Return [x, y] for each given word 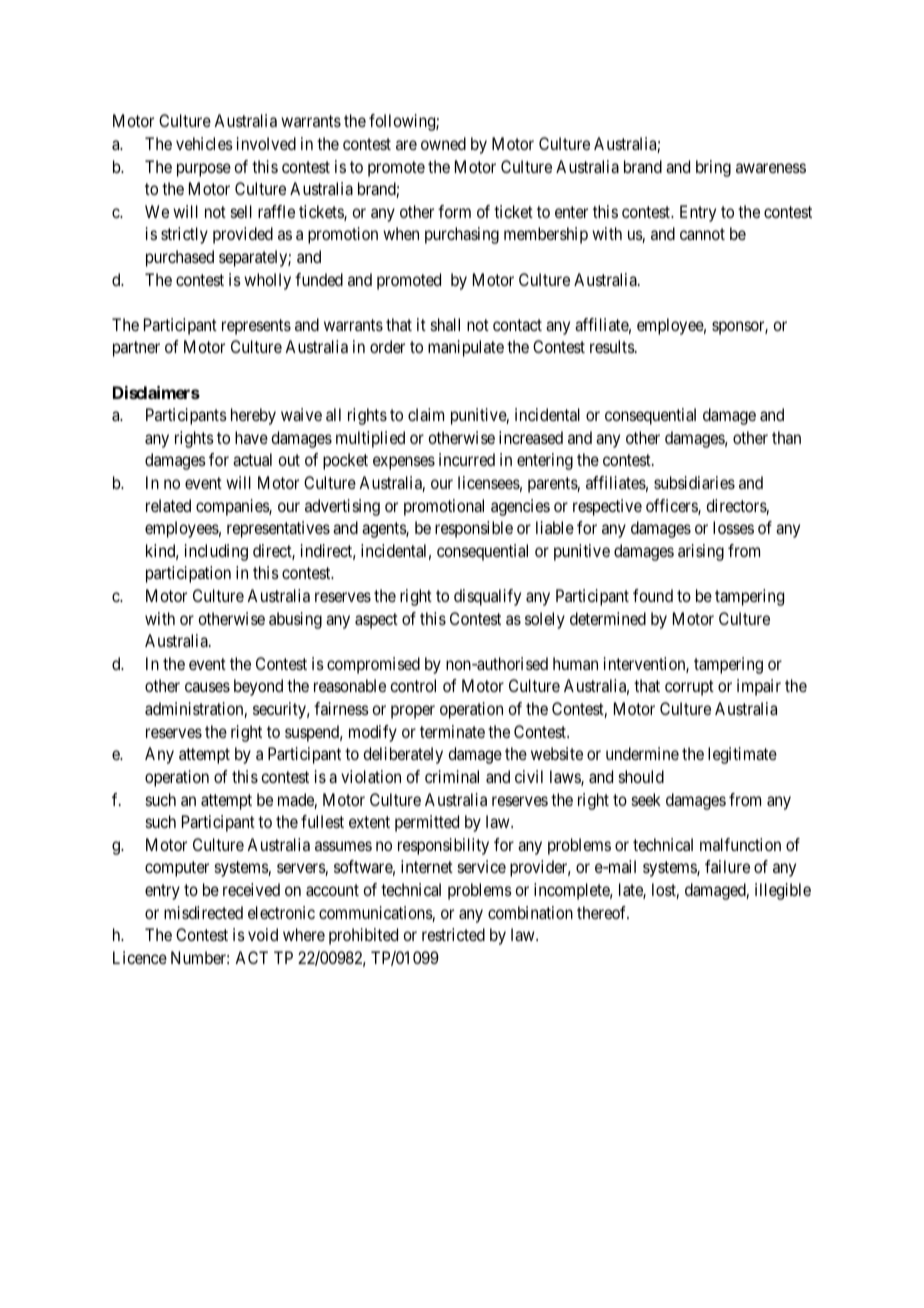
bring [713, 168]
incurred [467, 459]
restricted [453, 934]
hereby [253, 416]
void [263, 934]
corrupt [689, 688]
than [786, 437]
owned [443, 143]
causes [207, 687]
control [413, 685]
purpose [204, 170]
